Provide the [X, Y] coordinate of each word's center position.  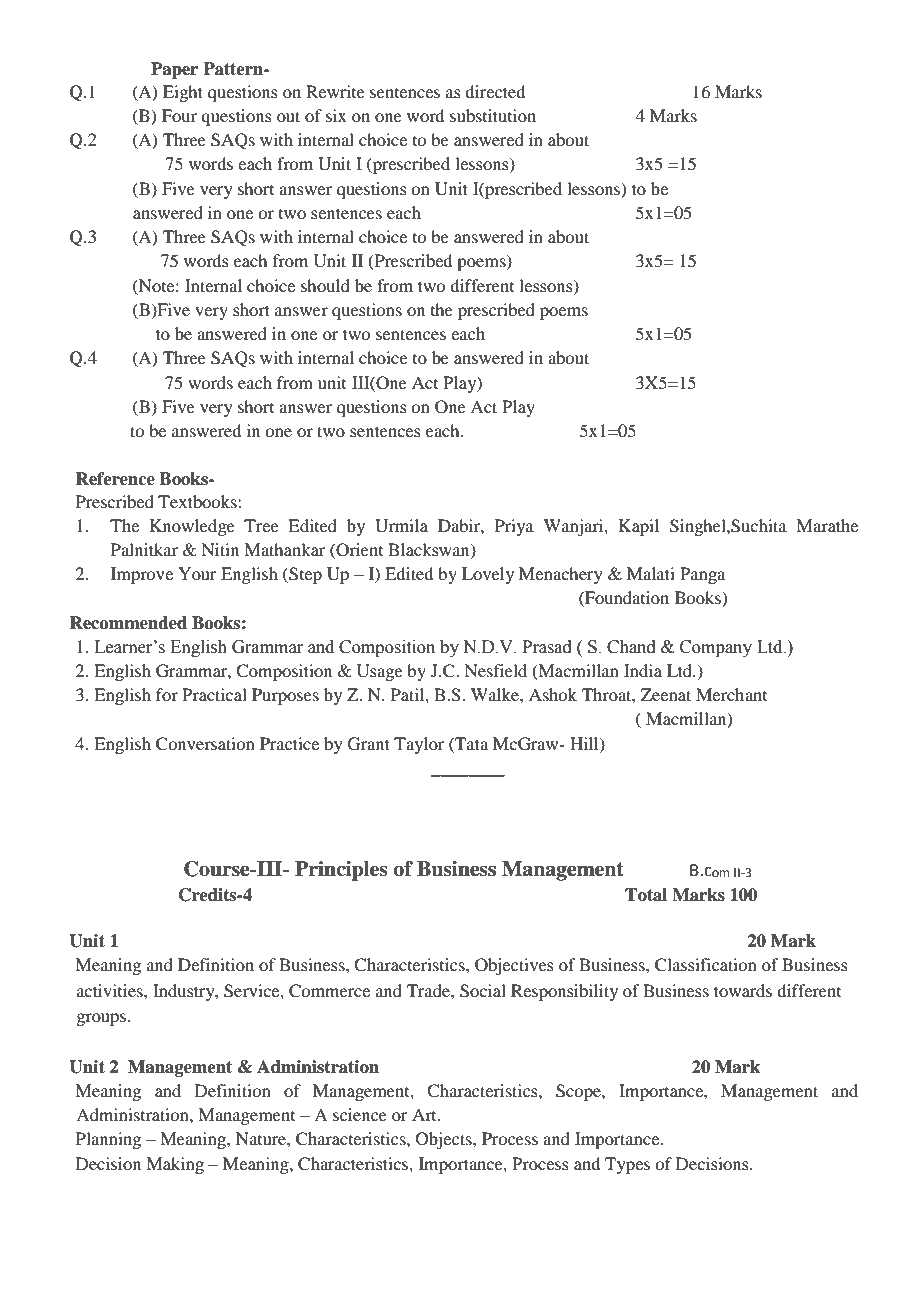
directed [495, 91]
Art [425, 1114]
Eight [183, 93]
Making [175, 1165]
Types [627, 1165]
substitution [493, 115]
